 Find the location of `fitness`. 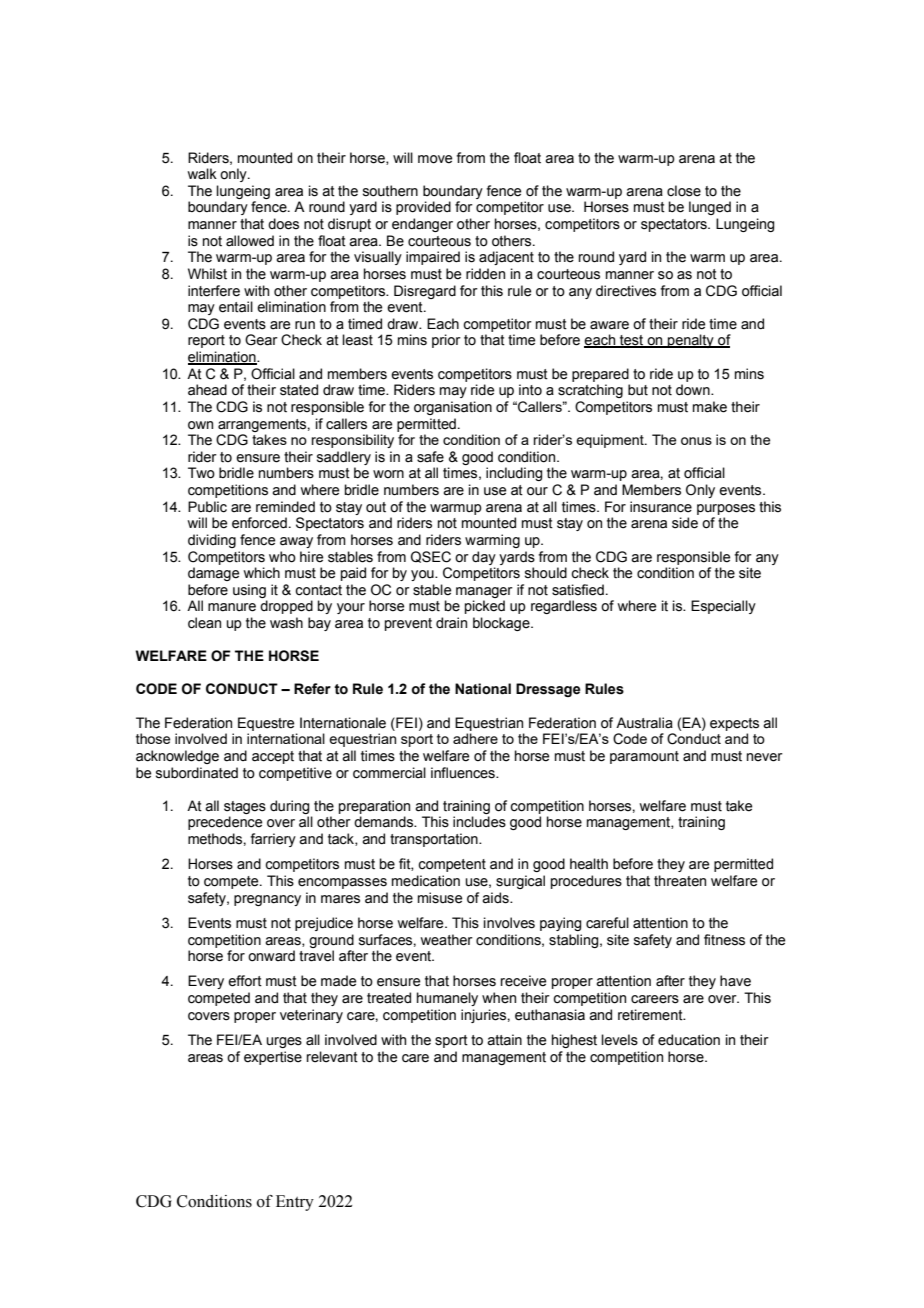

fitness is located at coordinates (724, 940).
